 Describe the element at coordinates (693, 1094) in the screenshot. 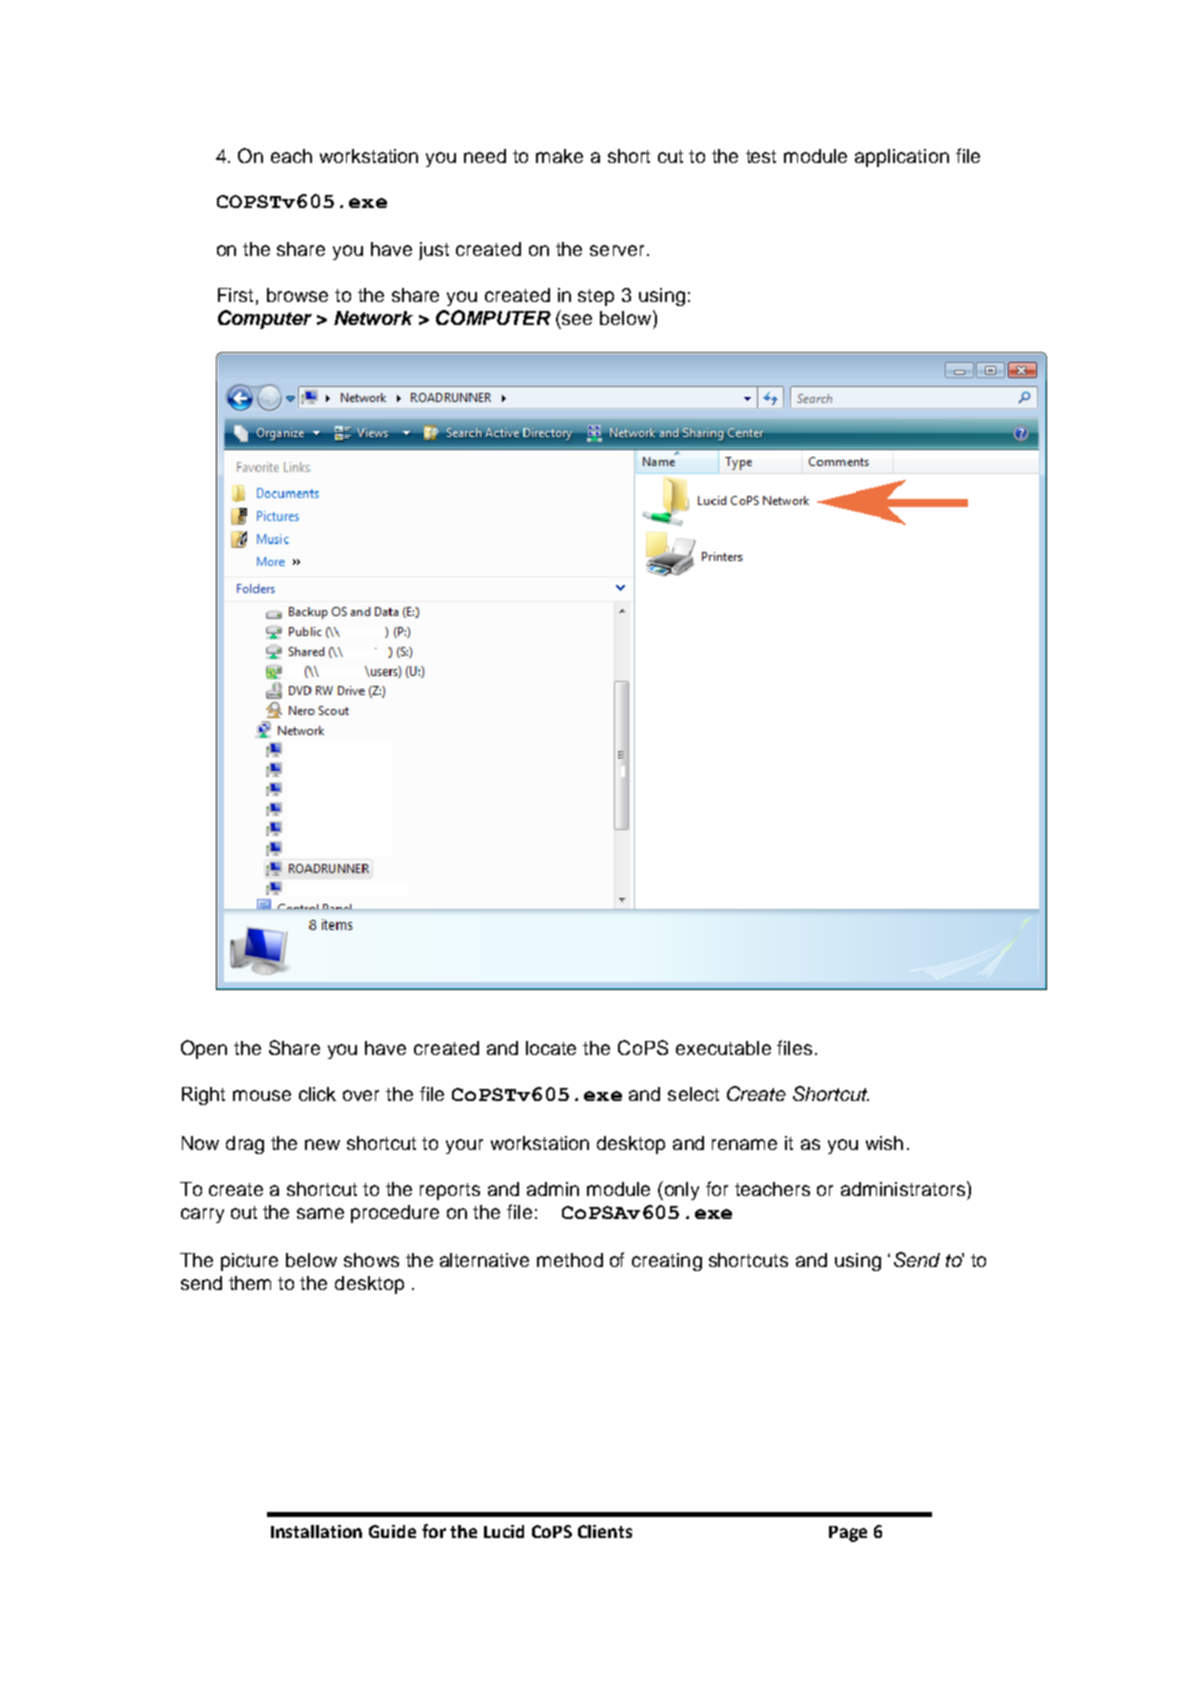

I see `select` at that location.
